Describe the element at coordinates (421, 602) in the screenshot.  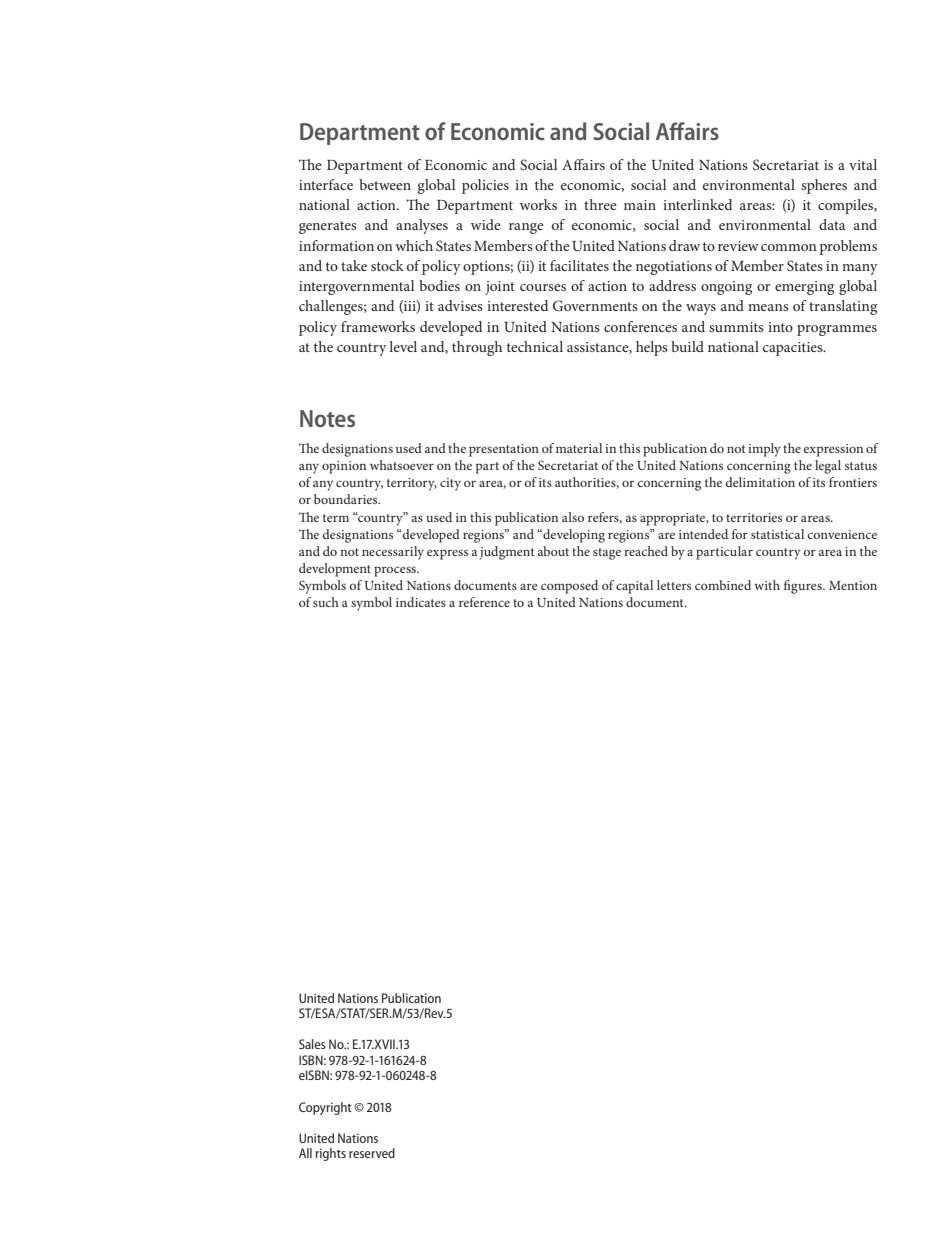
I see `indicates` at that location.
